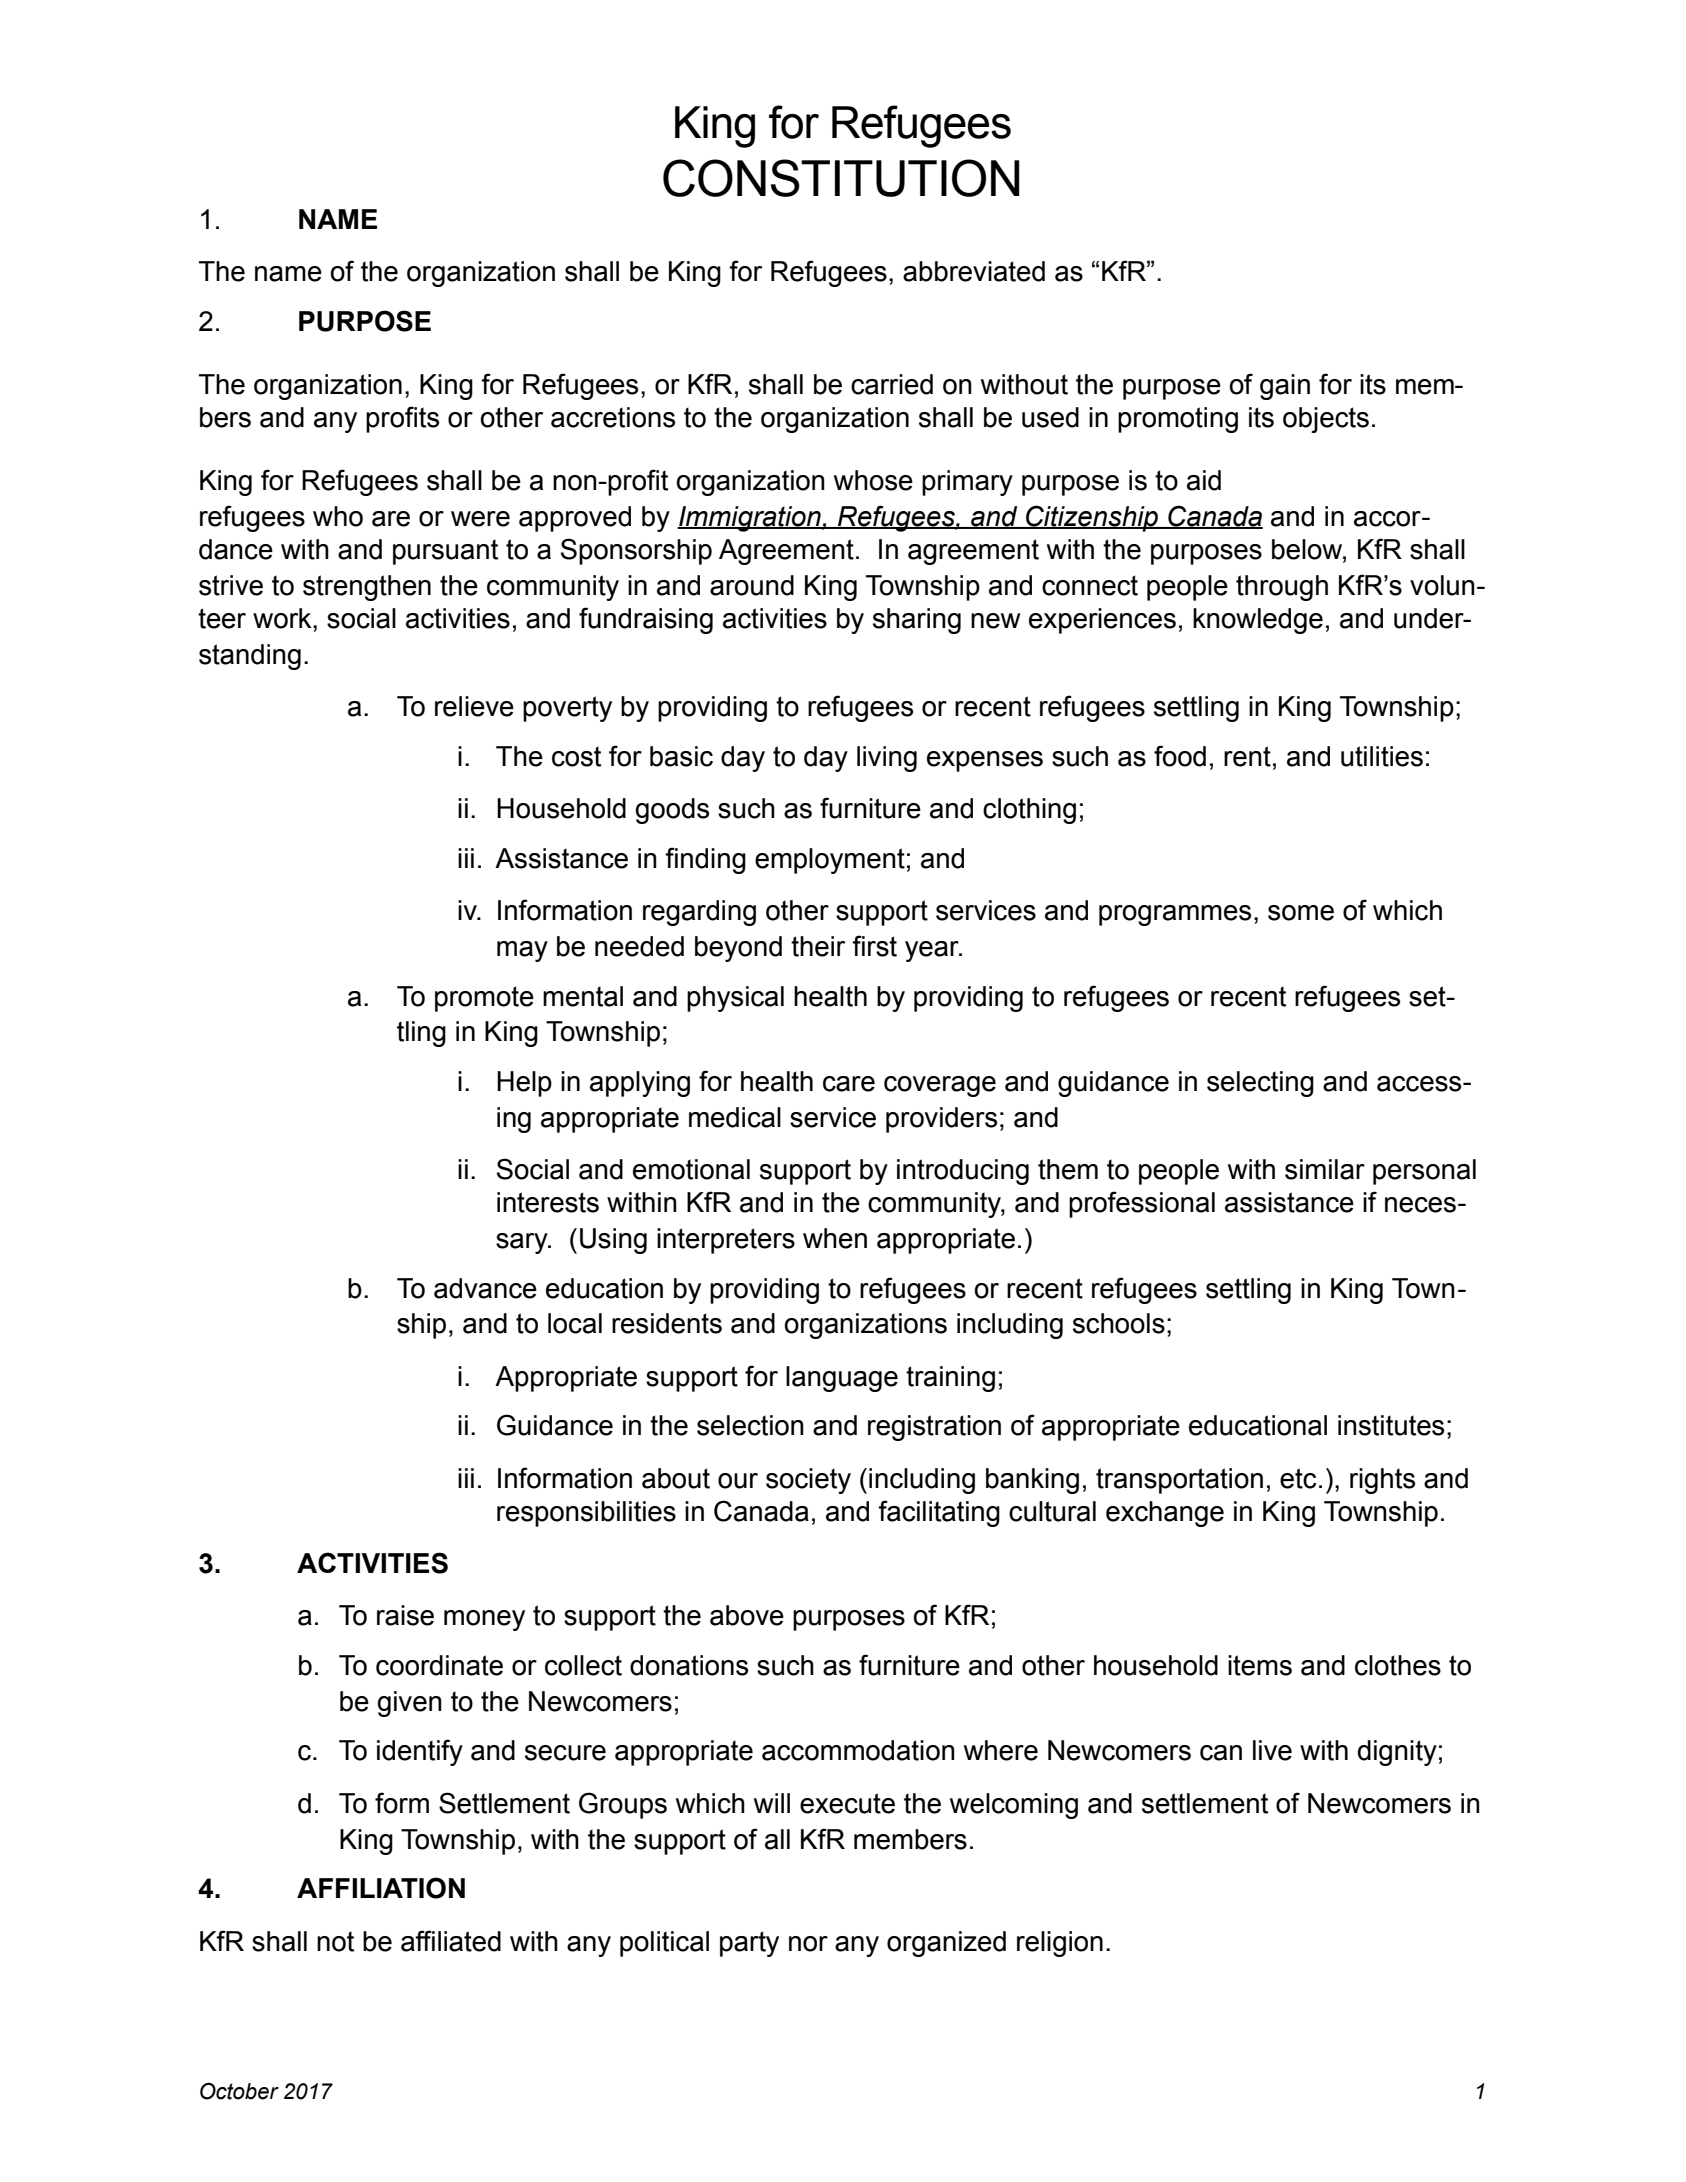 The height and width of the page is (2182, 1686). What do you see at coordinates (1285, 387) in the page?
I see `gain` at bounding box center [1285, 387].
